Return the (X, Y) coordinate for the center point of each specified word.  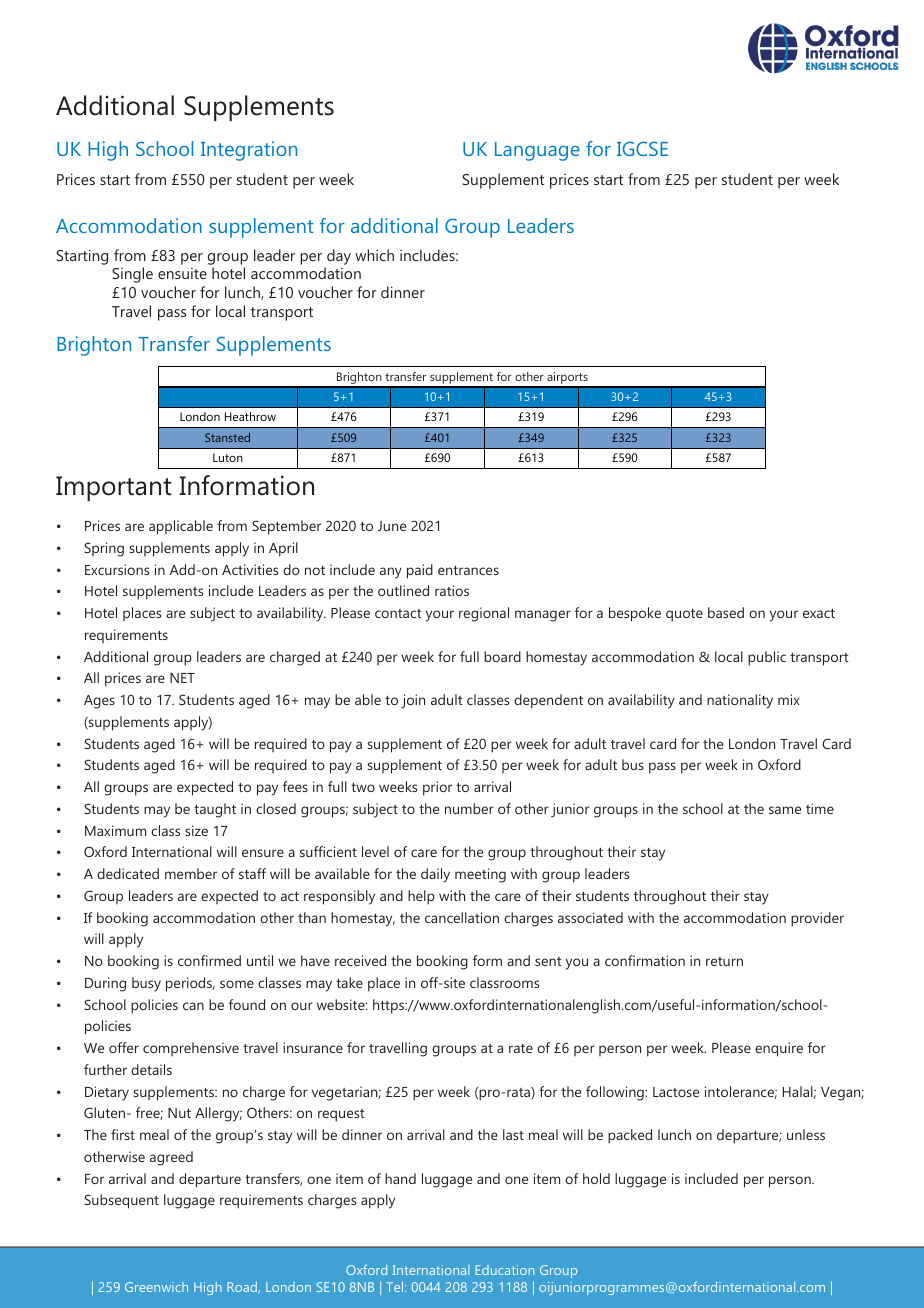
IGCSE (642, 148)
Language (537, 151)
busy (146, 984)
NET (182, 678)
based (726, 612)
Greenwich (156, 1287)
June (392, 526)
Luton (228, 457)
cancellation (462, 917)
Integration (249, 151)
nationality (740, 701)
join (413, 701)
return (724, 961)
